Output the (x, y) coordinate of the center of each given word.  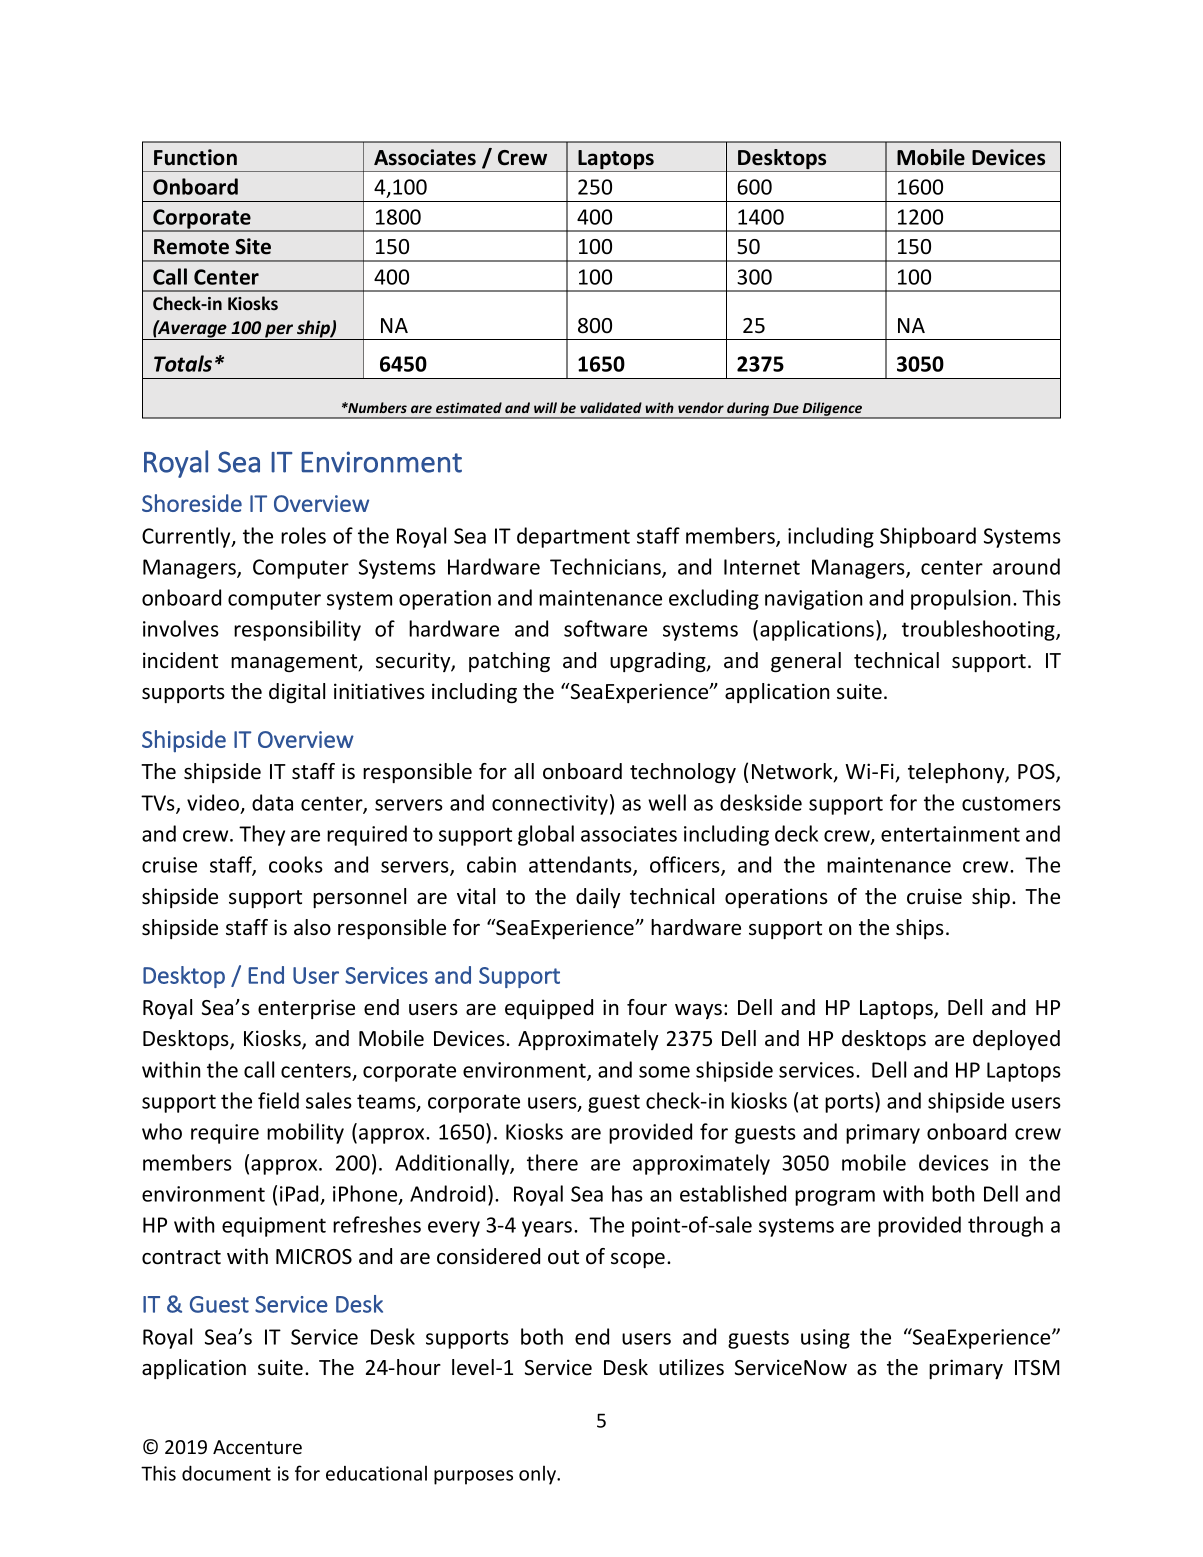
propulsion (960, 599)
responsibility (297, 630)
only (539, 1475)
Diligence (832, 410)
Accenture (257, 1447)
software (605, 628)
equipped (549, 1009)
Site (253, 246)
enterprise (306, 1009)
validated (611, 407)
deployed (1016, 1040)
